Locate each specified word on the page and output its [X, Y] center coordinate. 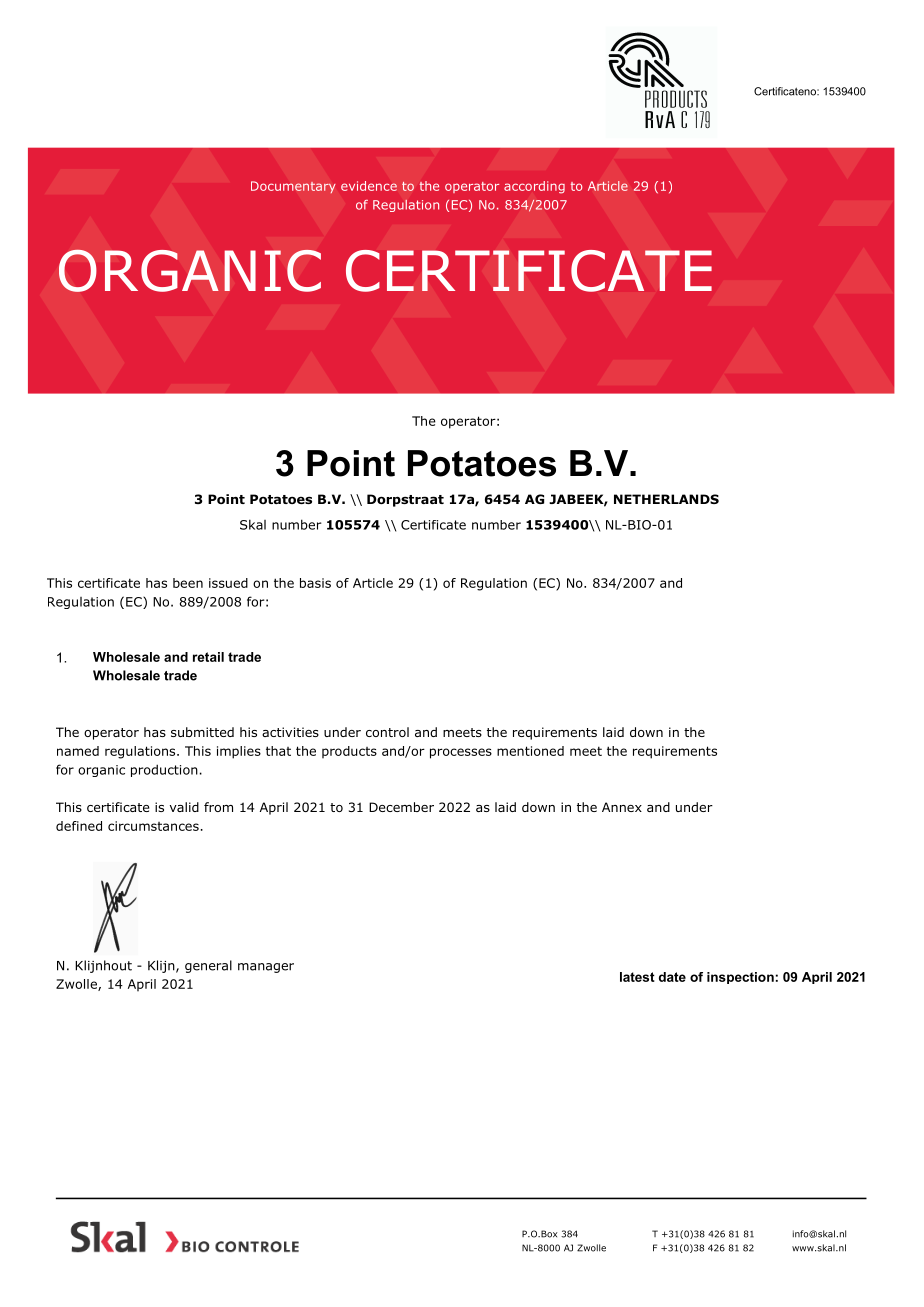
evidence [369, 186]
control [387, 732]
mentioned [530, 751]
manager [266, 968]
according [534, 187]
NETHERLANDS [666, 499]
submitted [202, 732]
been [188, 583]
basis [315, 583]
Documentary [293, 187]
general [208, 966]
